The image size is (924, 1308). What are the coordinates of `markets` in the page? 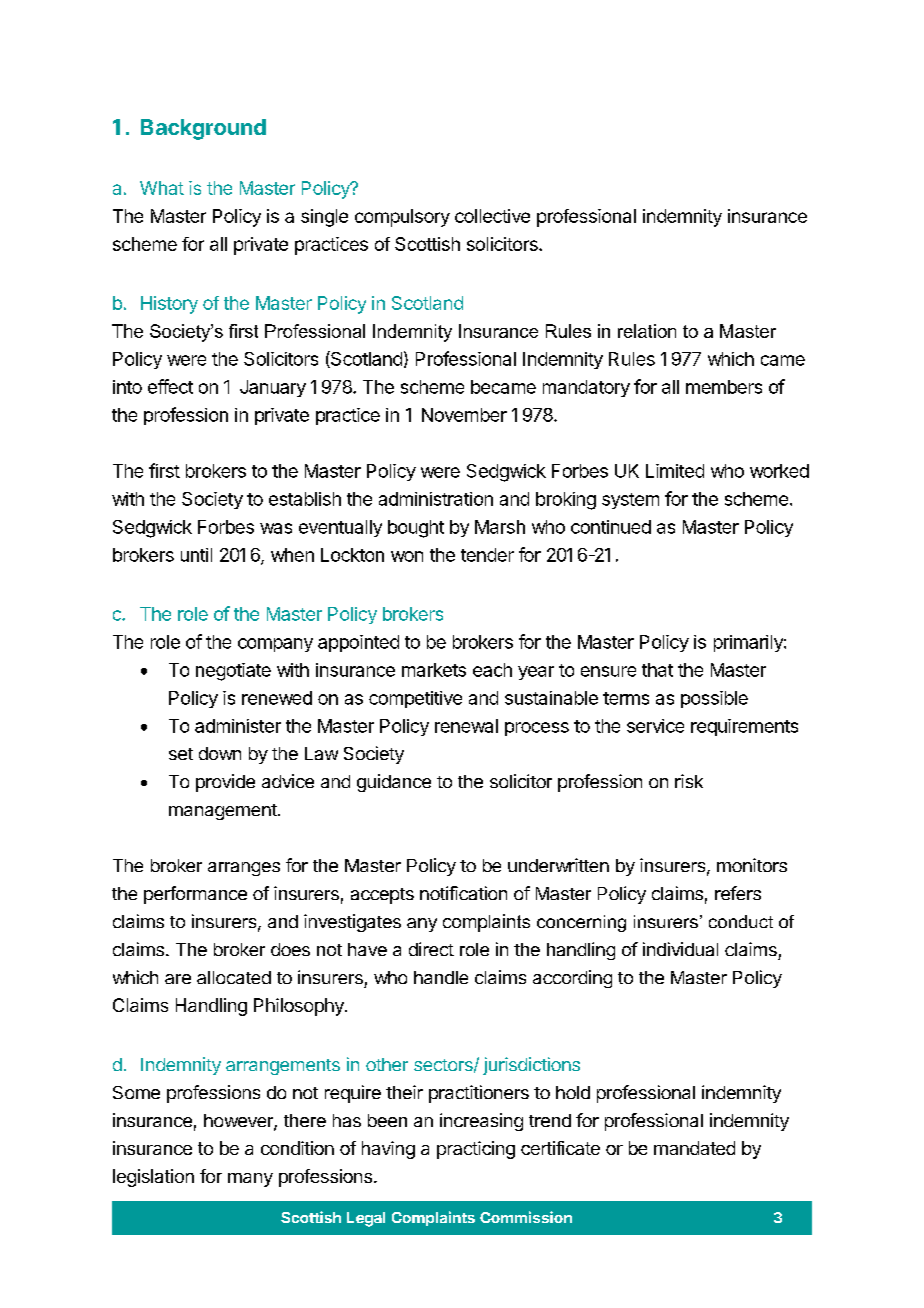 It's located at (434, 670).
